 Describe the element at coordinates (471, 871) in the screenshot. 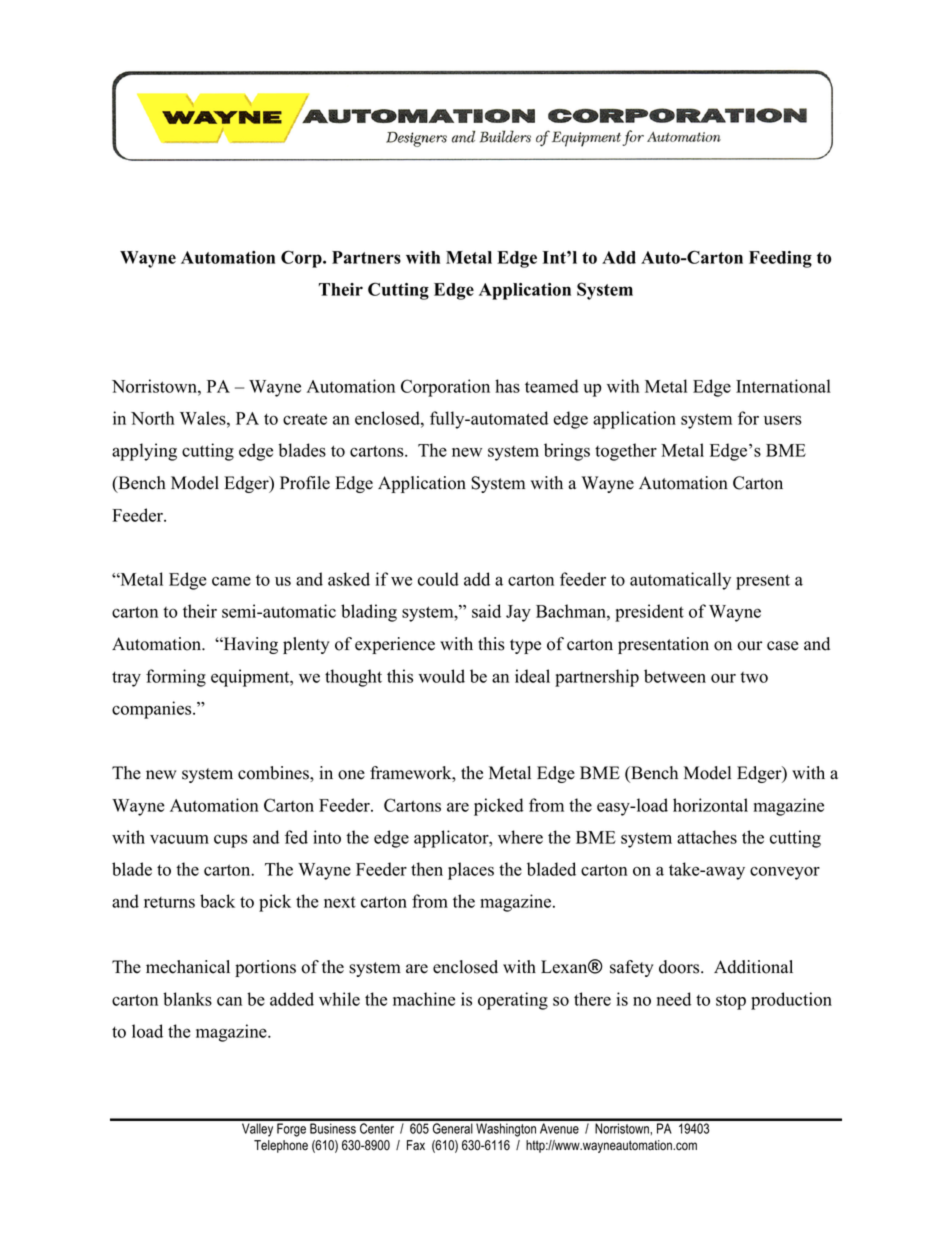

I see `places` at that location.
